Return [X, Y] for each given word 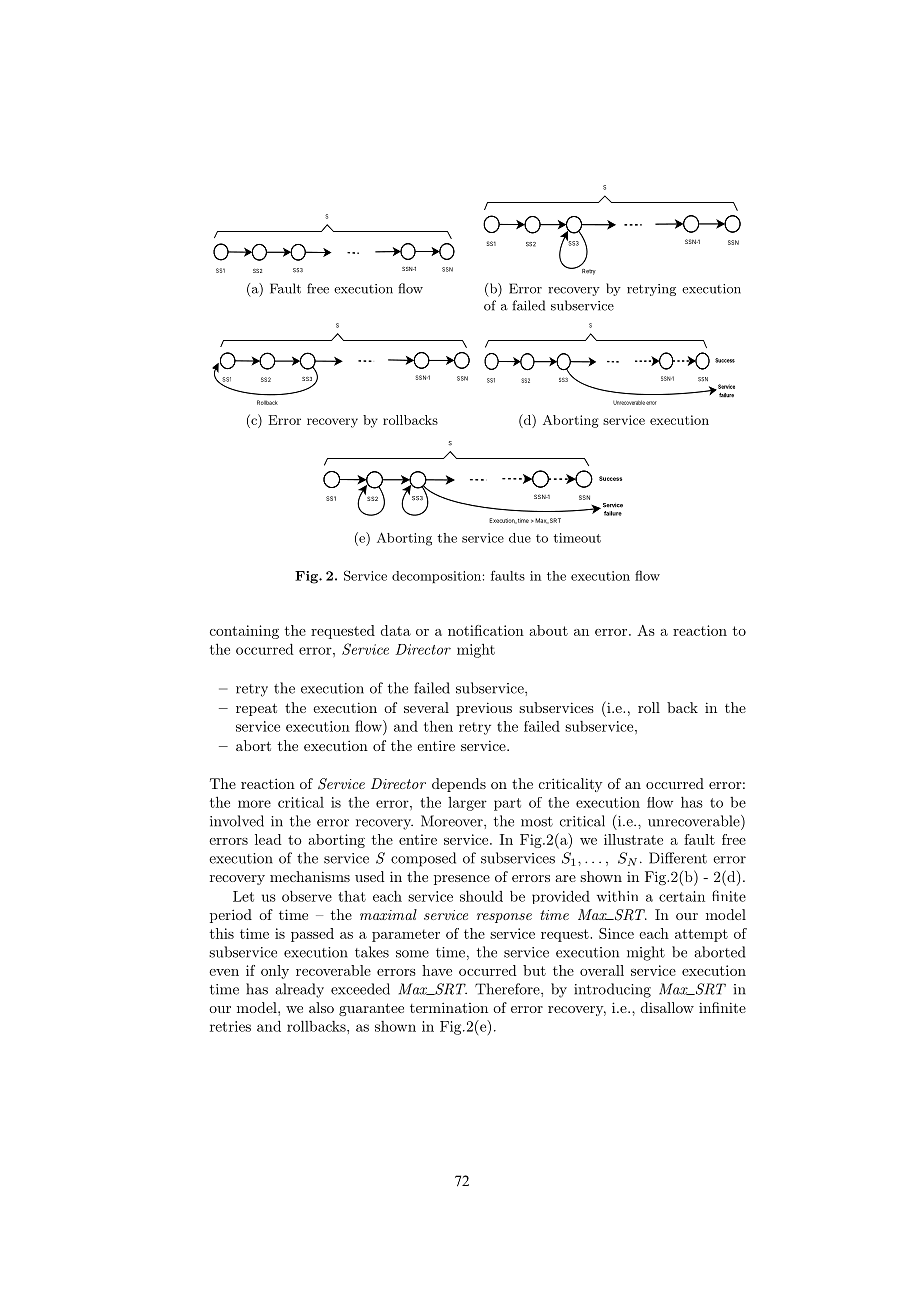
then [438, 726]
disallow [667, 1007]
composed [423, 859]
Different [678, 858]
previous [484, 709]
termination [449, 1007]
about [548, 630]
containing [244, 632]
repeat [256, 709]
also [321, 1007]
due [520, 538]
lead [268, 839]
